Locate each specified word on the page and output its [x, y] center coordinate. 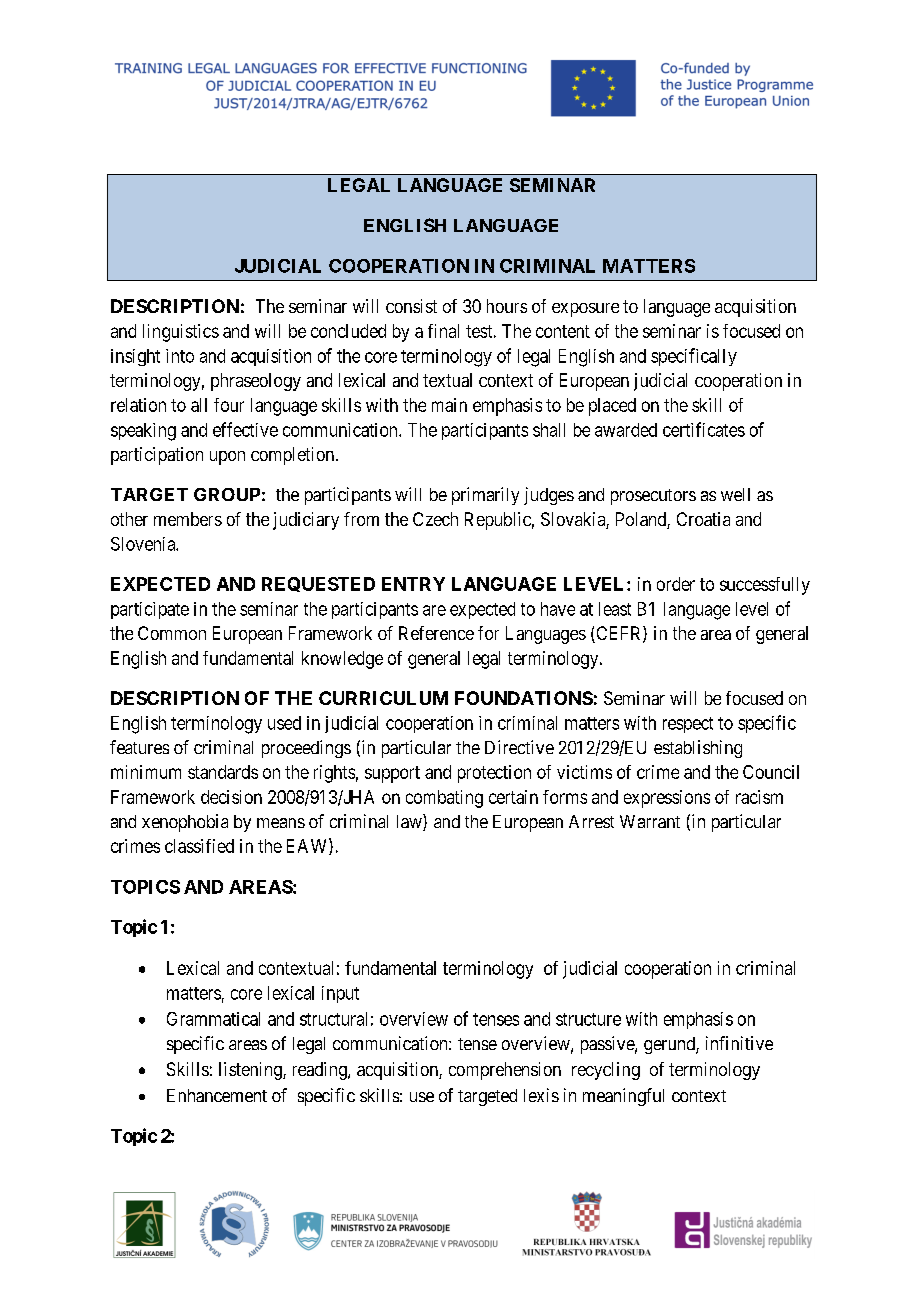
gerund [670, 1045]
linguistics [181, 333]
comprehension [505, 1071]
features [139, 747]
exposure [585, 310]
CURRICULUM [383, 698]
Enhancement [217, 1095]
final [443, 331]
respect [688, 725]
